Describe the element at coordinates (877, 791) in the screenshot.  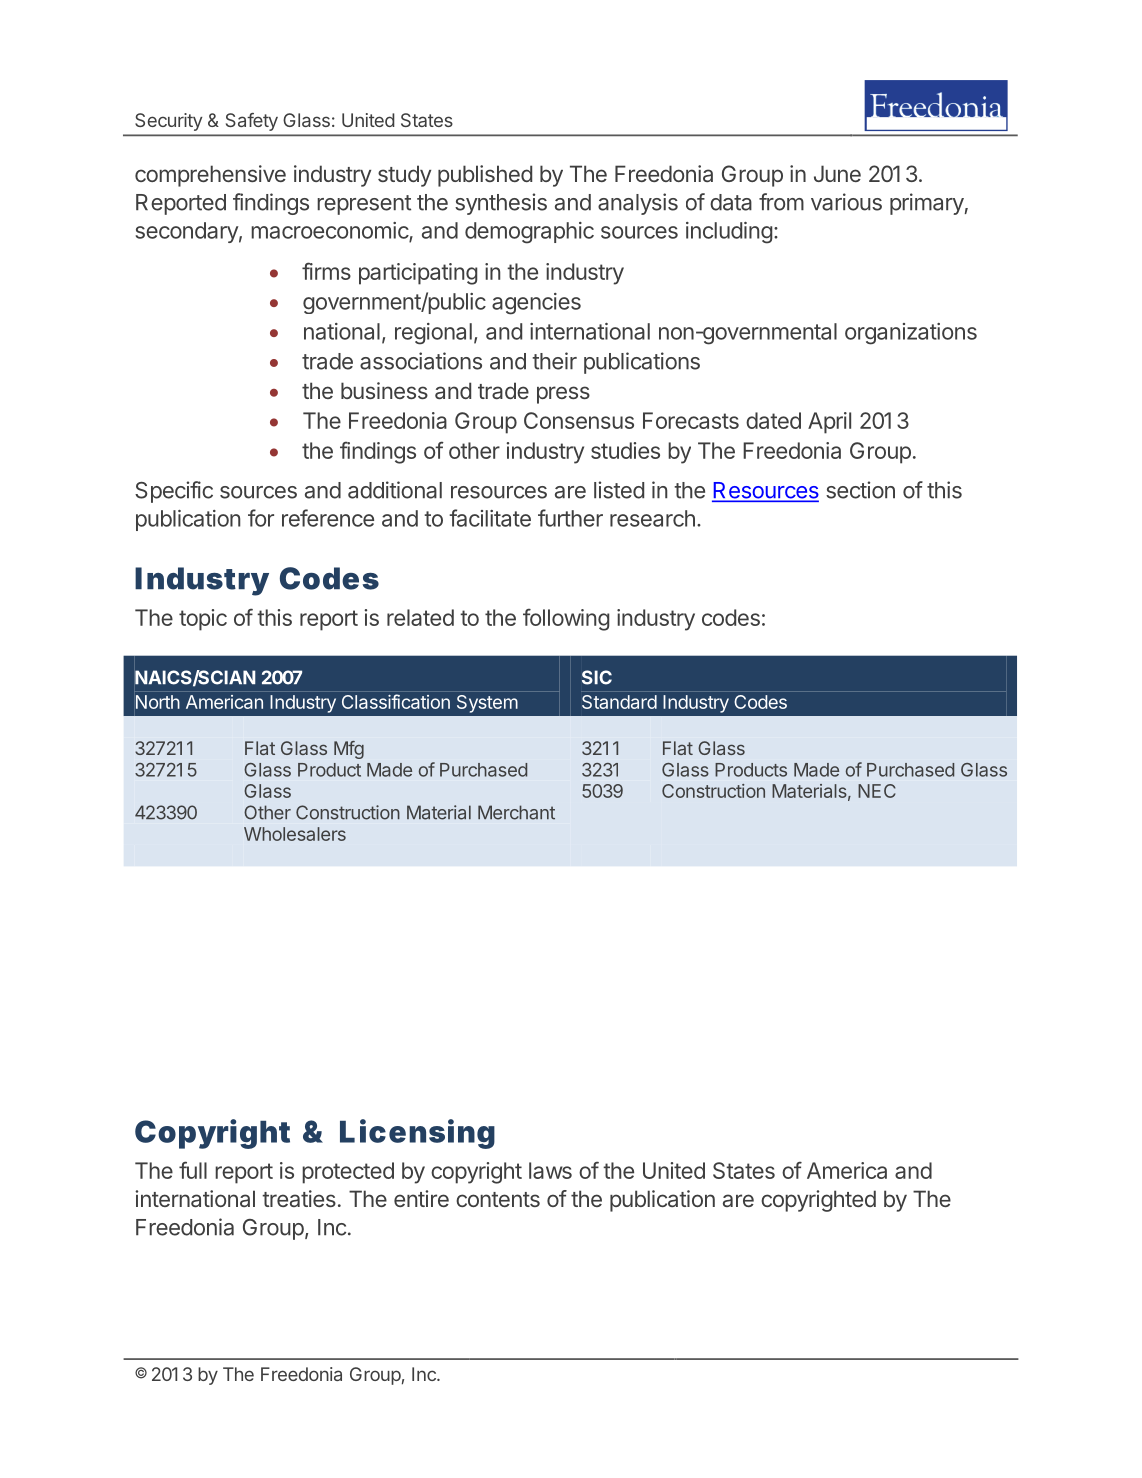
I see `NEC` at that location.
